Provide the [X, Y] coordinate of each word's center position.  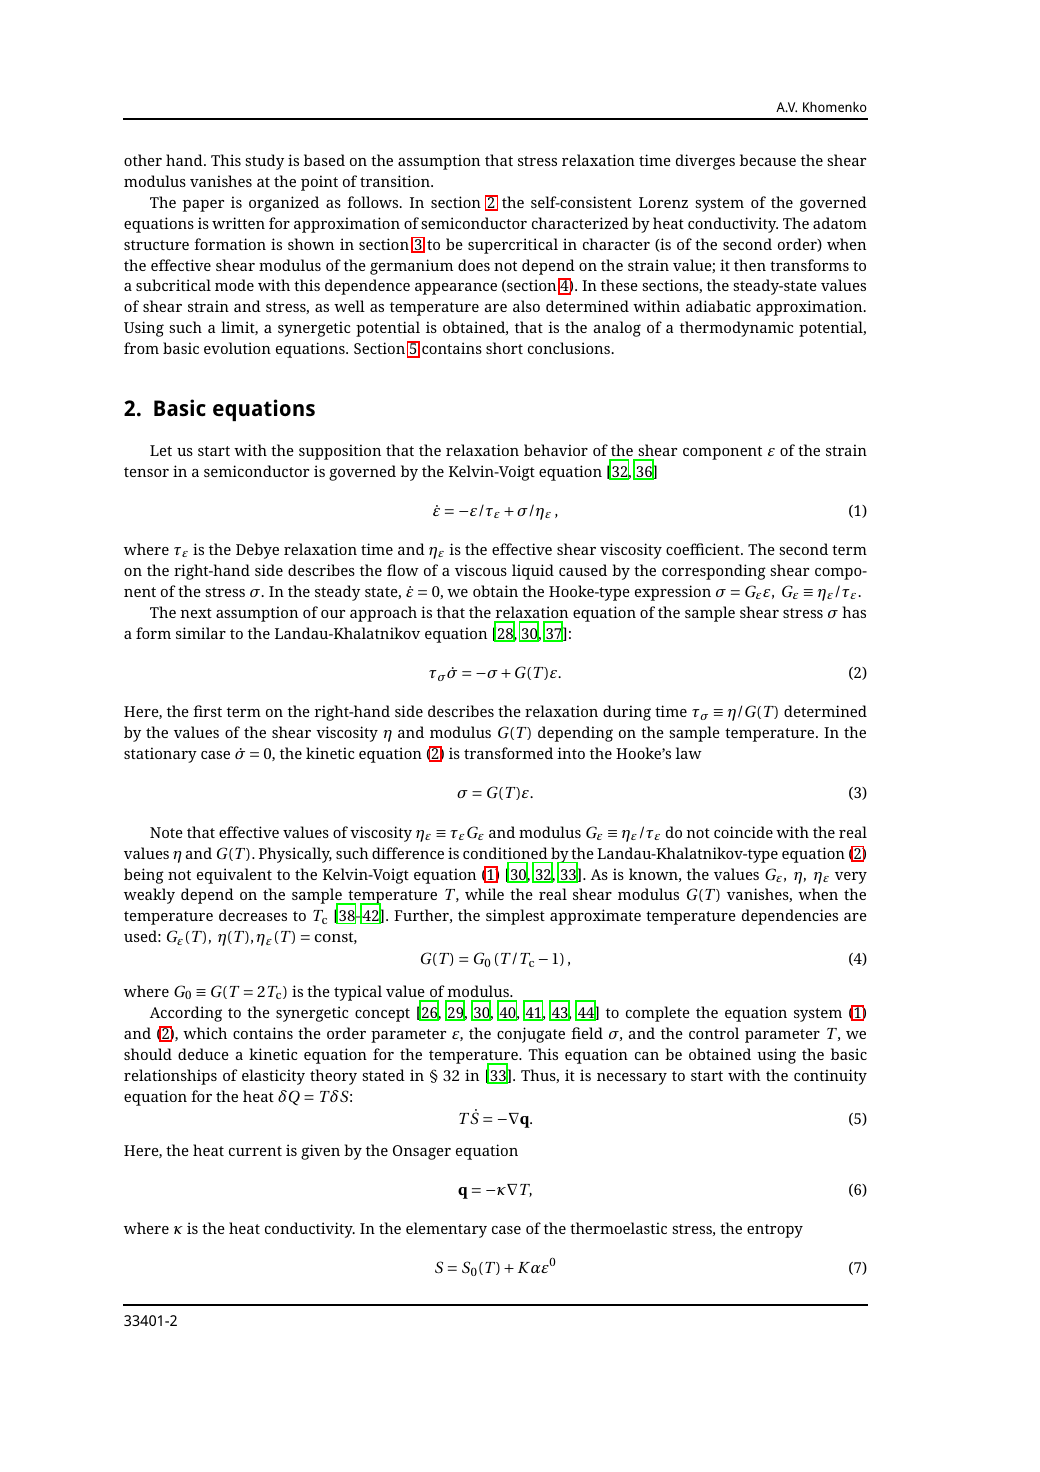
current [255, 1151]
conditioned [505, 853]
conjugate [531, 1035]
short [504, 348]
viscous [481, 570]
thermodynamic [736, 329]
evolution [237, 348]
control [714, 1033]
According [186, 1014]
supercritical [513, 246]
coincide [743, 832]
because [768, 160]
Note [166, 832]
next [196, 613]
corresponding [714, 572]
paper [203, 206]
